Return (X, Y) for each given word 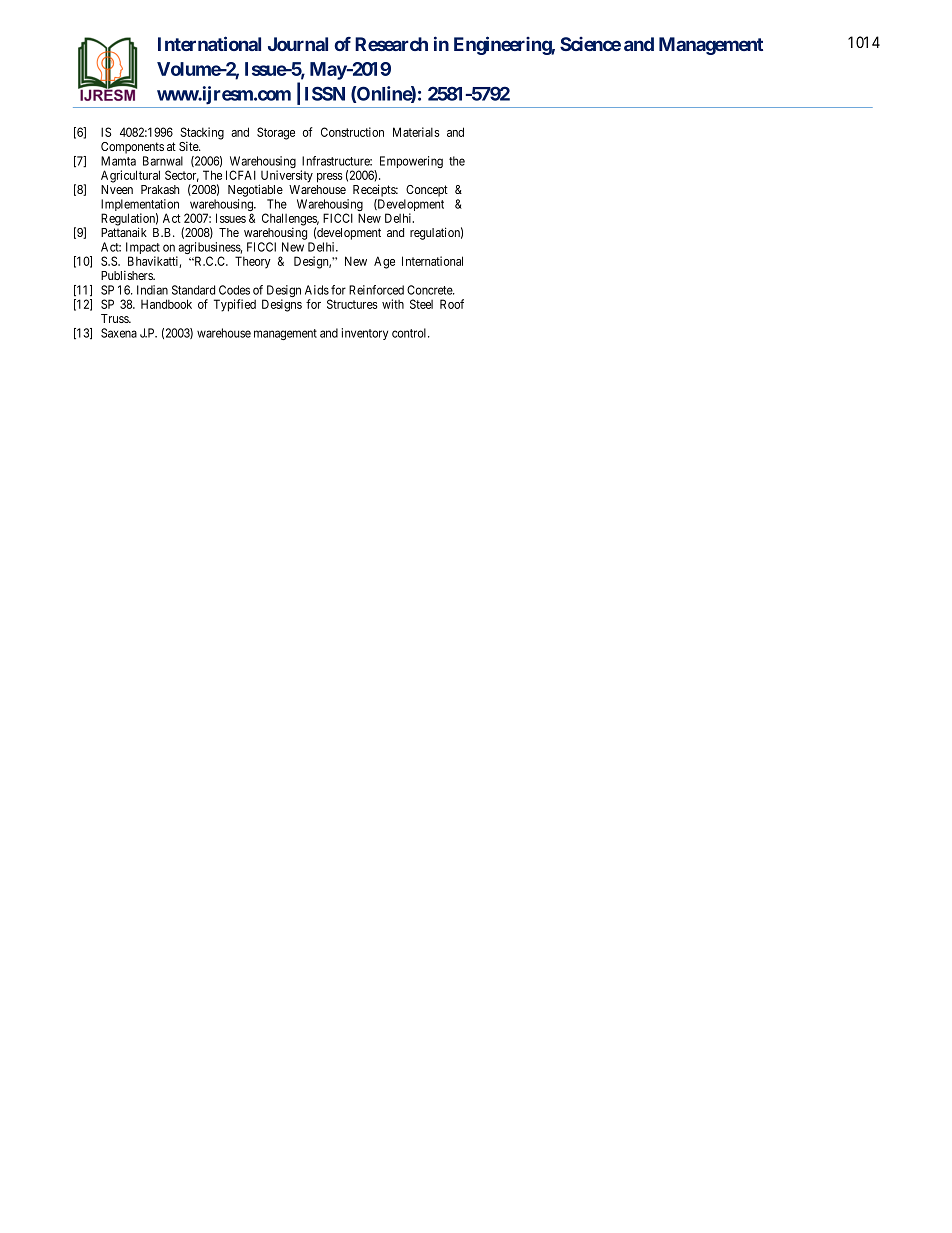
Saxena (119, 333)
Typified (235, 305)
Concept (427, 191)
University (286, 177)
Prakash (160, 189)
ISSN (325, 93)
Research (391, 44)
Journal (298, 44)
